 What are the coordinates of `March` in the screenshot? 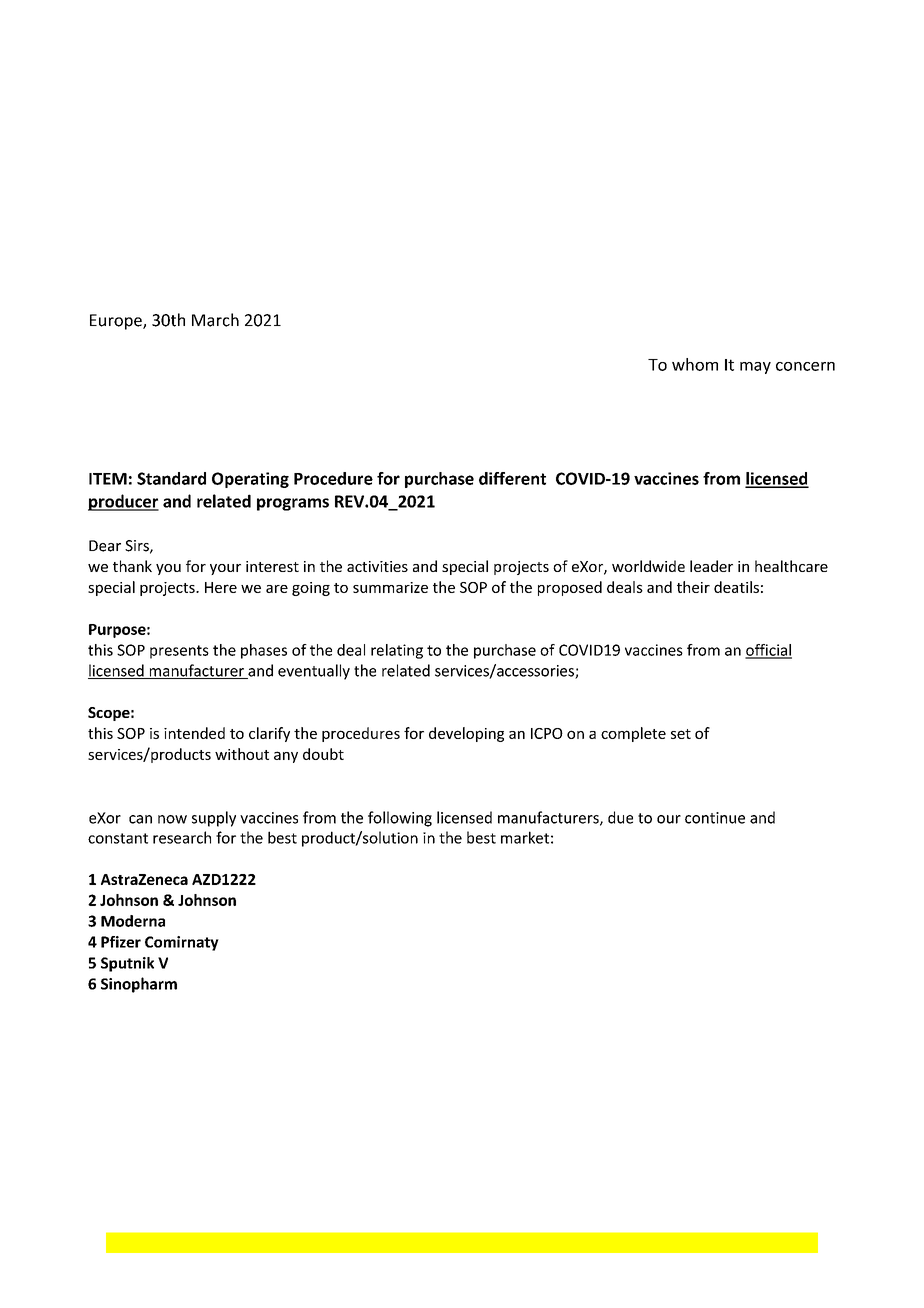 It's located at (215, 320).
